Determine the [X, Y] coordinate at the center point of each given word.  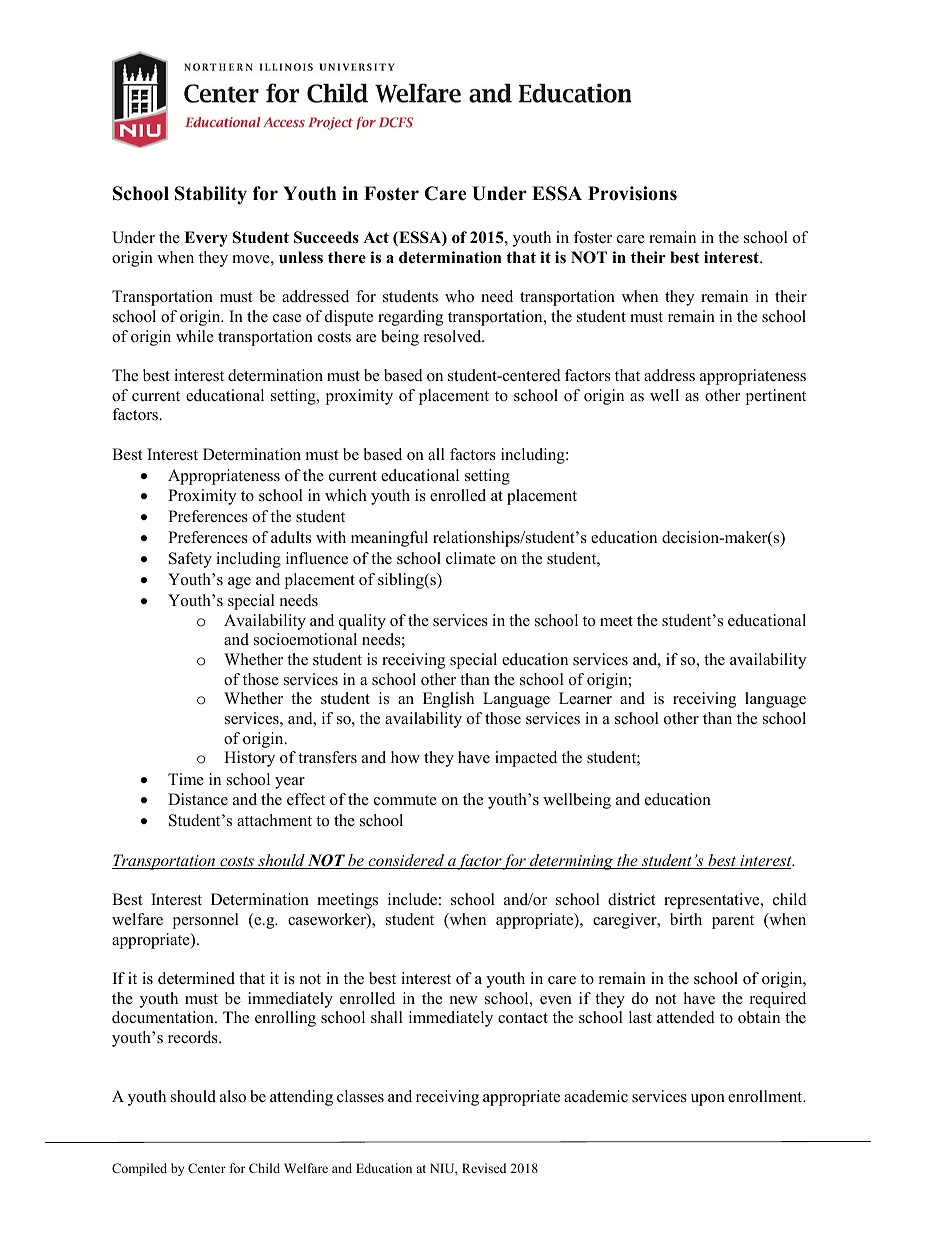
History [249, 759]
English [448, 700]
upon [708, 1100]
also [233, 1096]
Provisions [632, 193]
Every [206, 239]
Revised [484, 1168]
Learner [585, 698]
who [459, 296]
